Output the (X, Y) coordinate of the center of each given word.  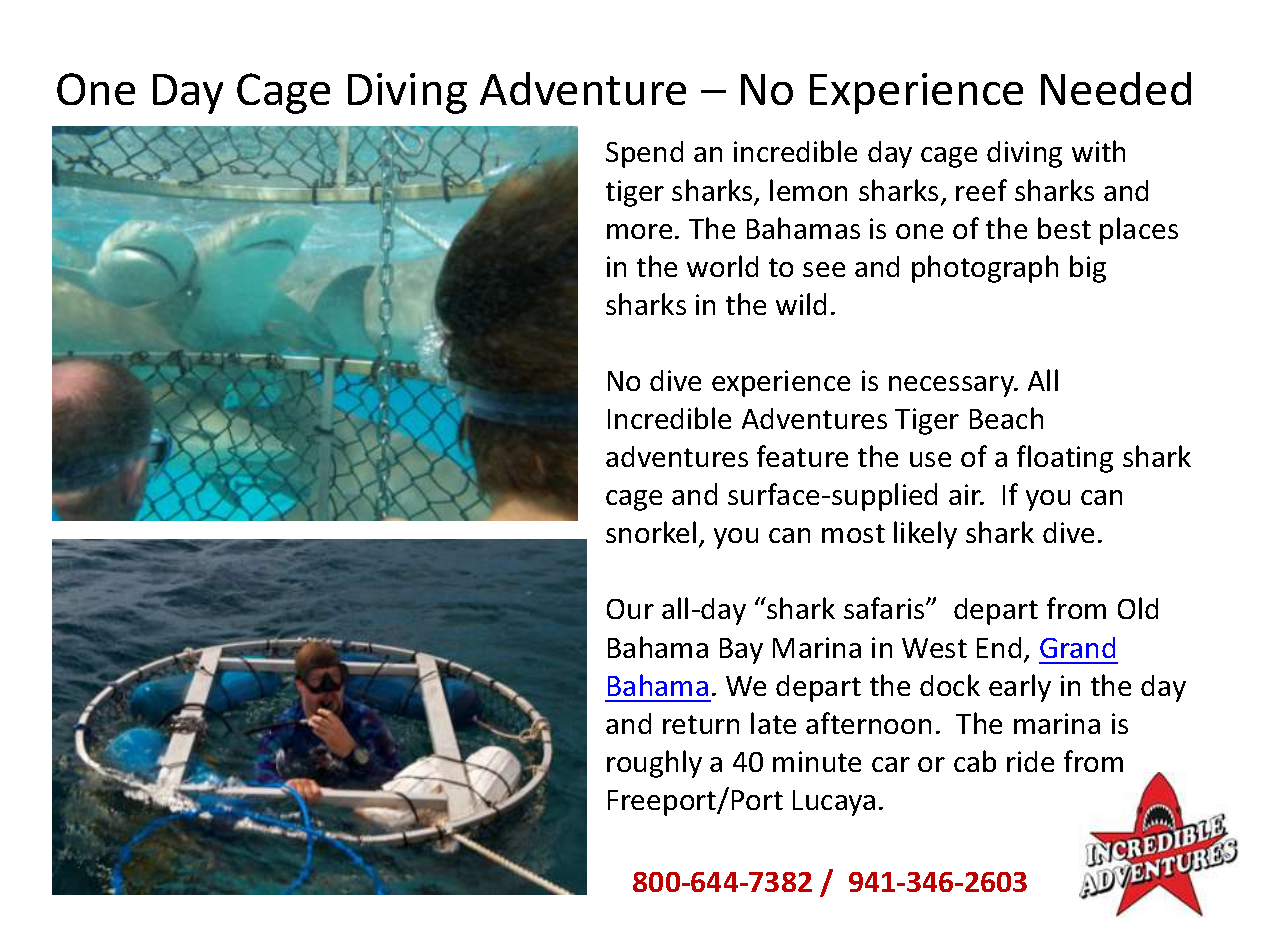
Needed (1116, 88)
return (701, 724)
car (891, 764)
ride (1030, 761)
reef (981, 190)
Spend (644, 154)
